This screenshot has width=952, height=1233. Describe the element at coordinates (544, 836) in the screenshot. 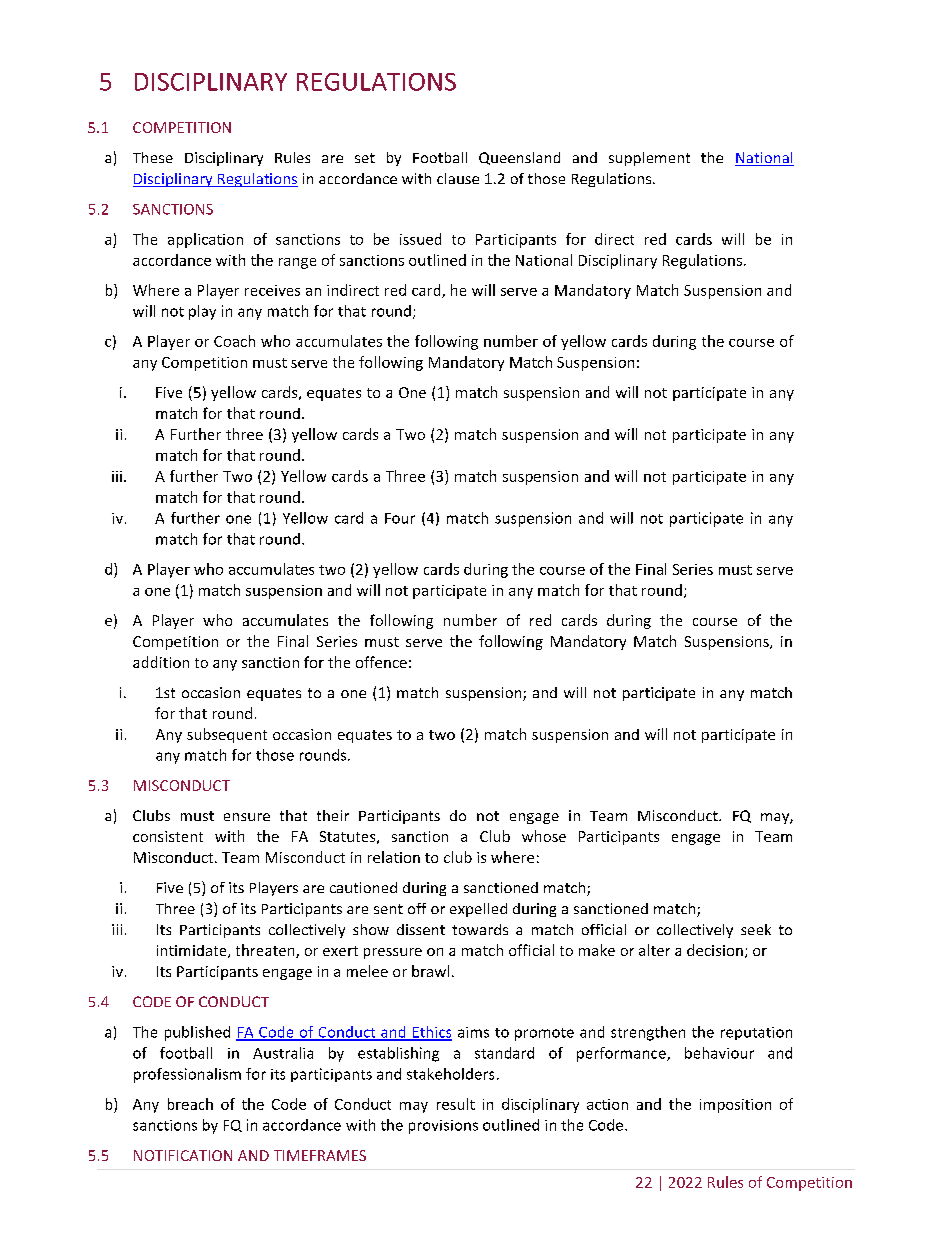

I see `whose` at that location.
